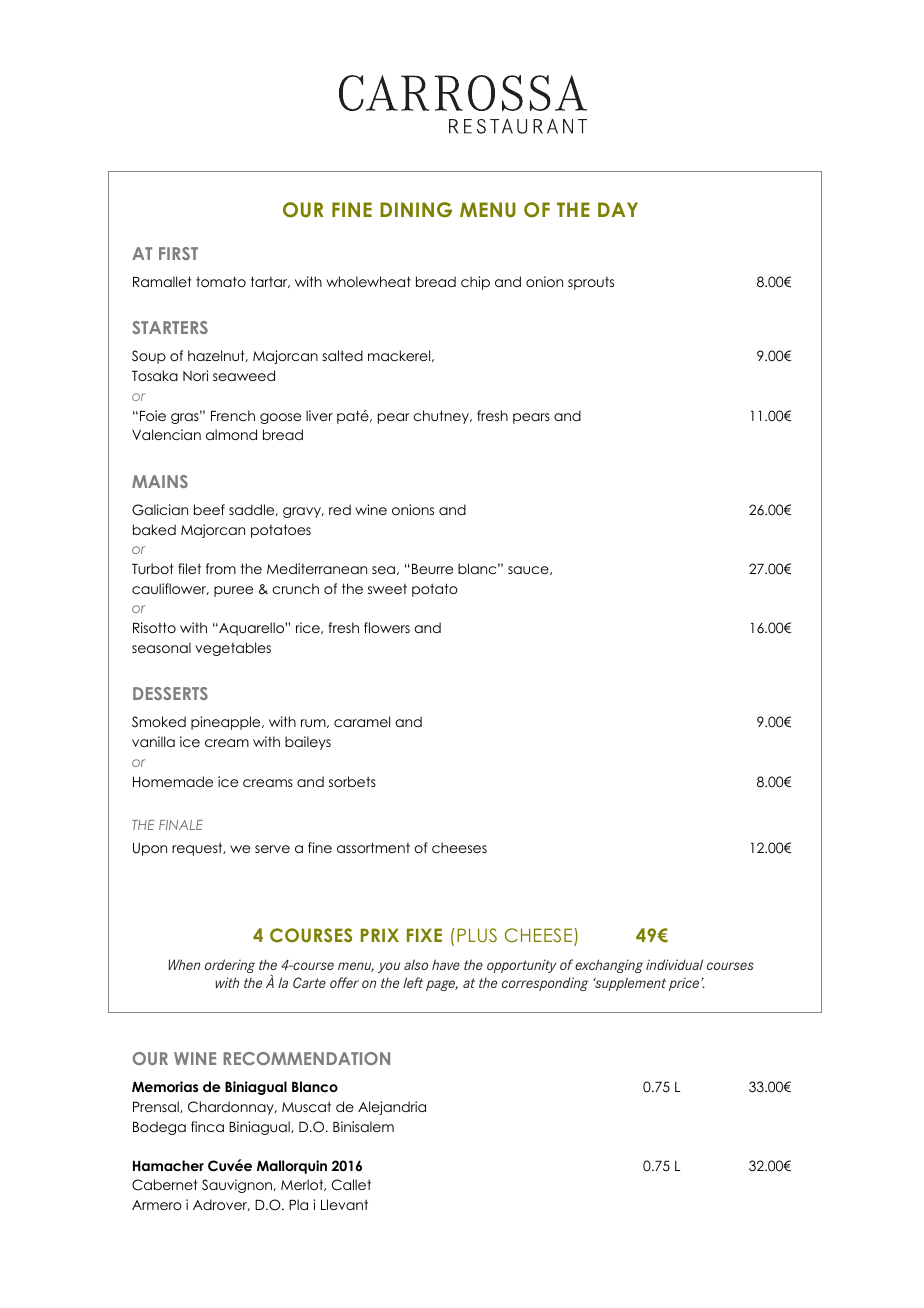 This screenshot has width=924, height=1308. Describe the element at coordinates (178, 253) in the screenshot. I see `FIRST` at that location.
